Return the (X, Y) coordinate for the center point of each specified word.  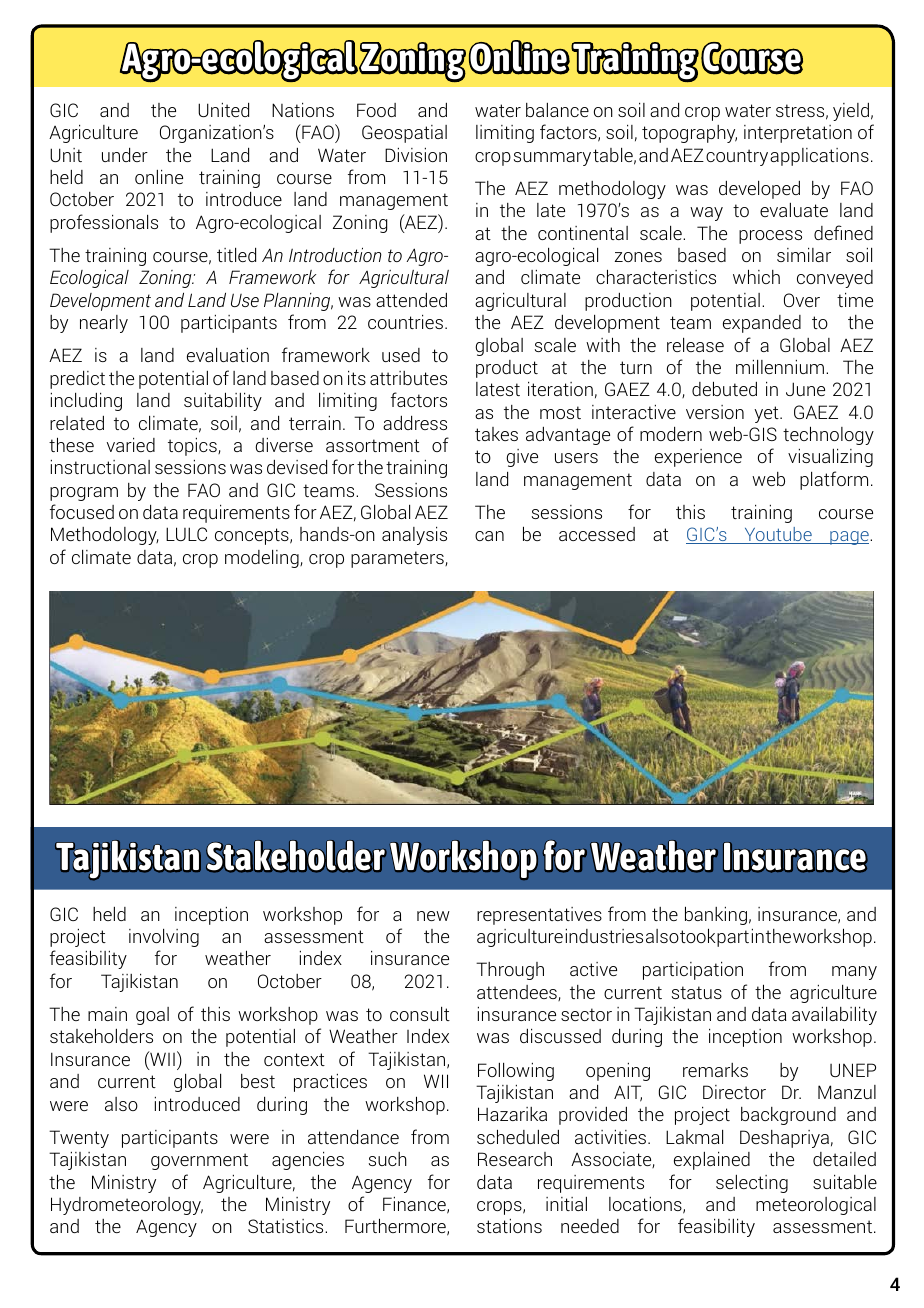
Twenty (79, 1139)
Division (416, 155)
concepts (253, 536)
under (125, 155)
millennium (781, 367)
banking (716, 915)
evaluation (228, 355)
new (433, 916)
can (489, 536)
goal (152, 1016)
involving (164, 938)
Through (510, 971)
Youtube (778, 535)
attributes (408, 378)
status (697, 992)
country (737, 157)
